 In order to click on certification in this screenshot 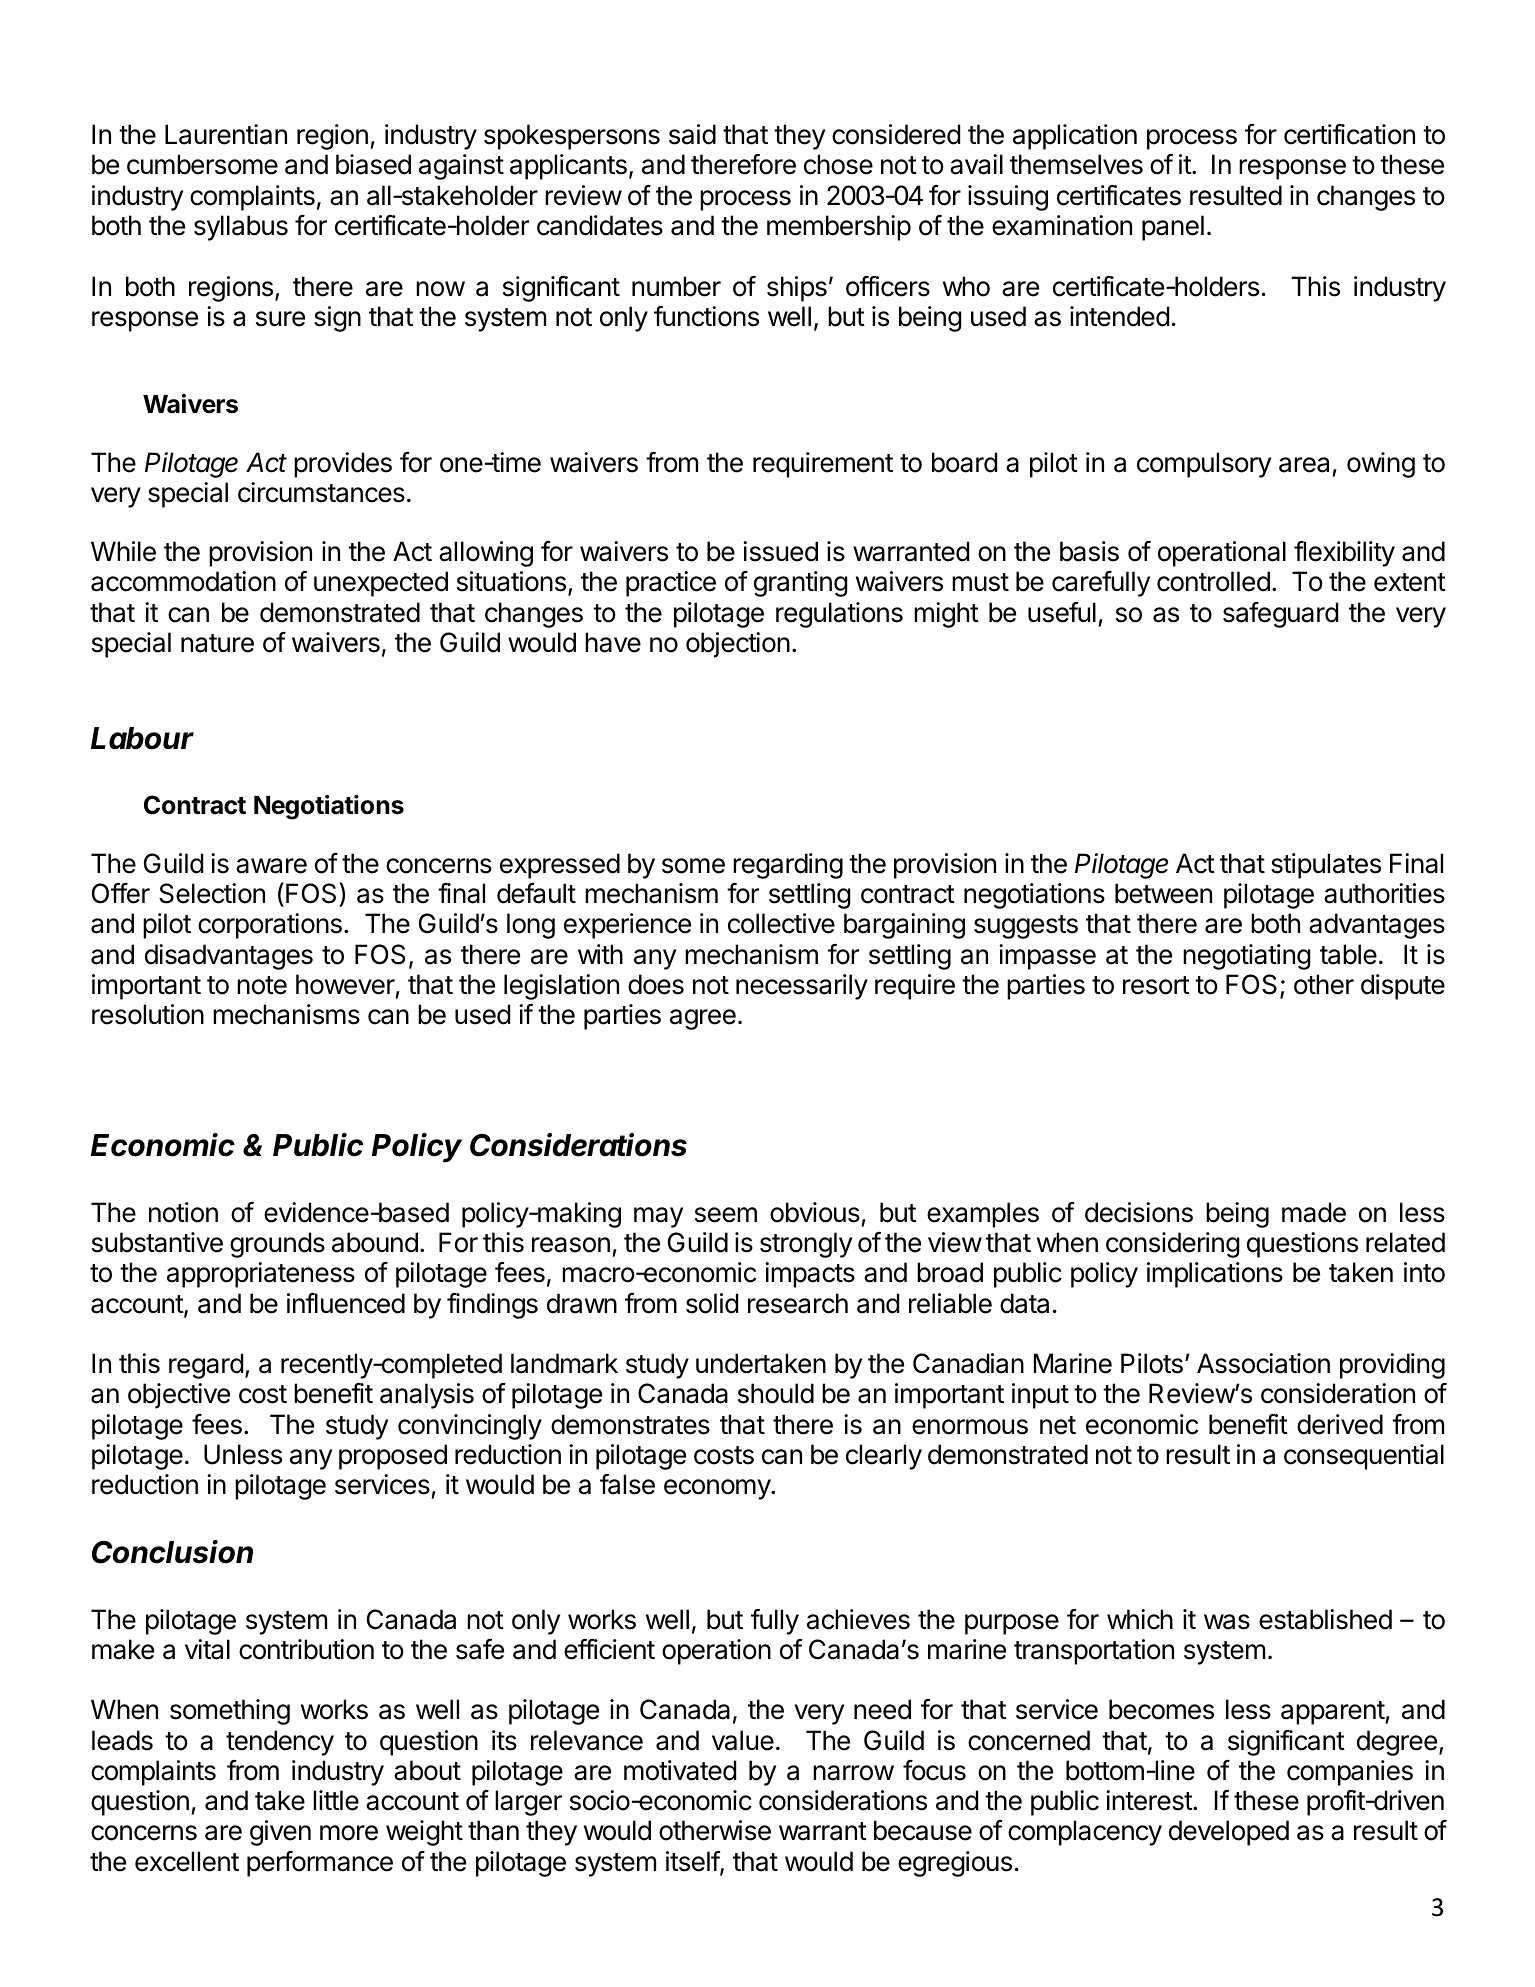, I will do `click(1349, 134)`.
